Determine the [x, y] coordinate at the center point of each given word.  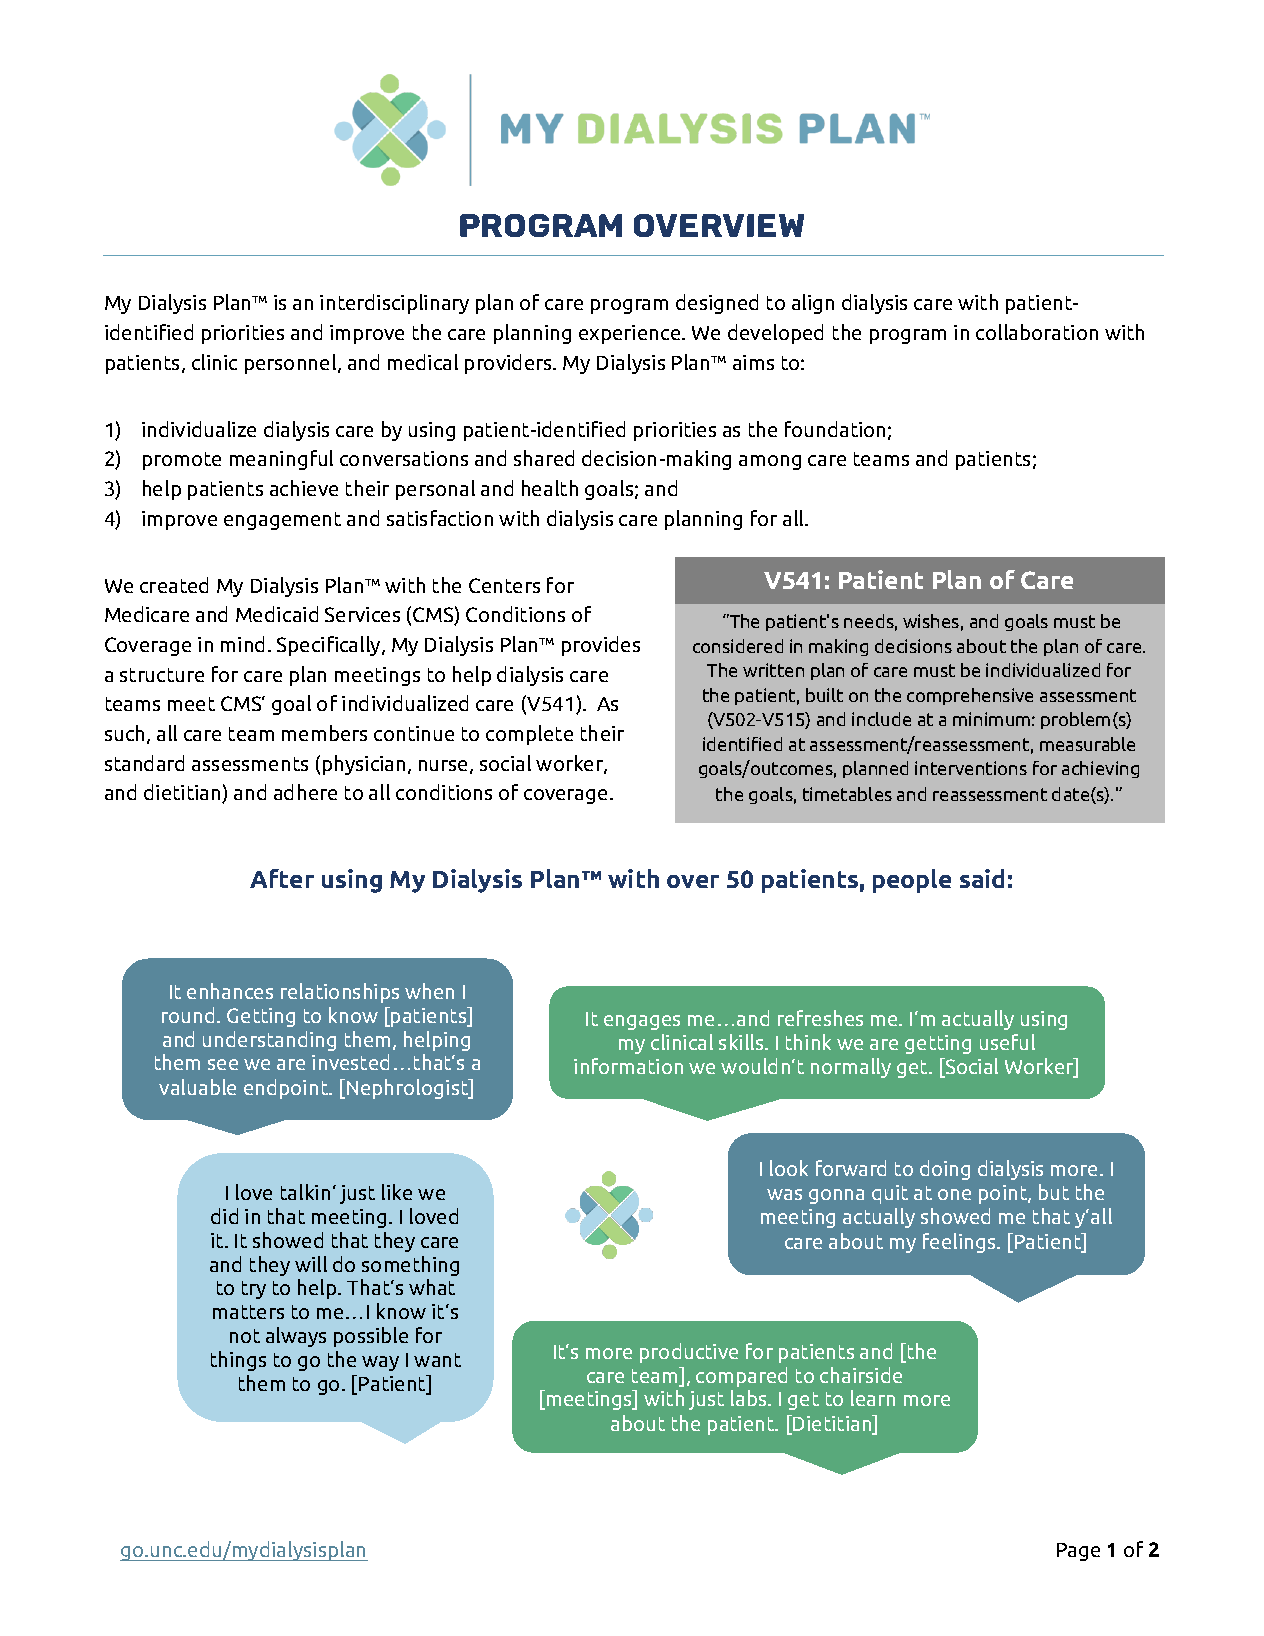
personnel [292, 364]
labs [750, 1398]
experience [631, 334]
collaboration [1037, 332]
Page [1078, 1552]
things [238, 1361]
